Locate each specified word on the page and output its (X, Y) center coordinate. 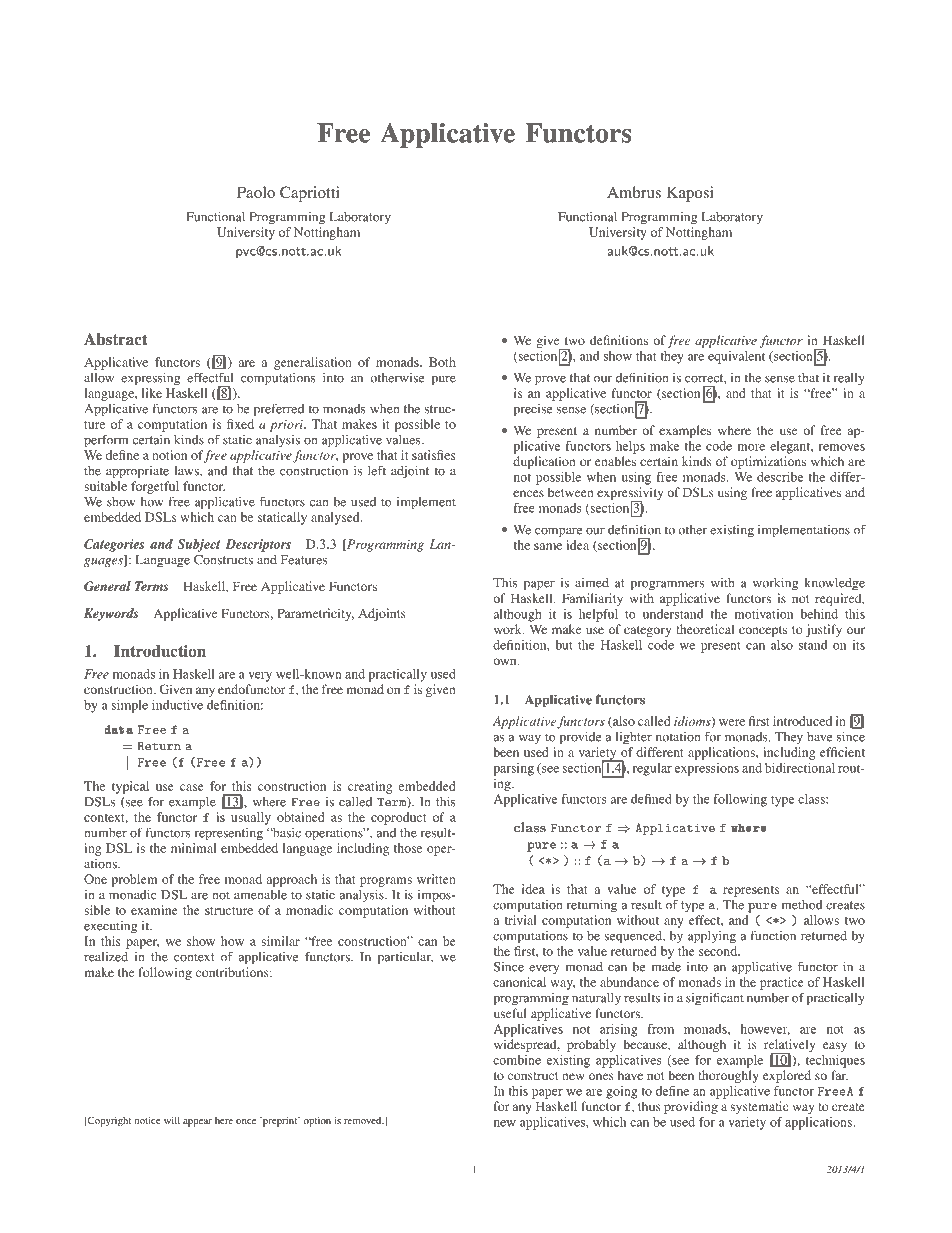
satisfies (434, 455)
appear (197, 1123)
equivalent (736, 357)
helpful (598, 615)
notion (169, 455)
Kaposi (690, 194)
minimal (194, 848)
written (436, 879)
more (751, 447)
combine (517, 1060)
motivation (763, 614)
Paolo (256, 192)
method (802, 905)
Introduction (160, 651)
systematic (759, 1107)
